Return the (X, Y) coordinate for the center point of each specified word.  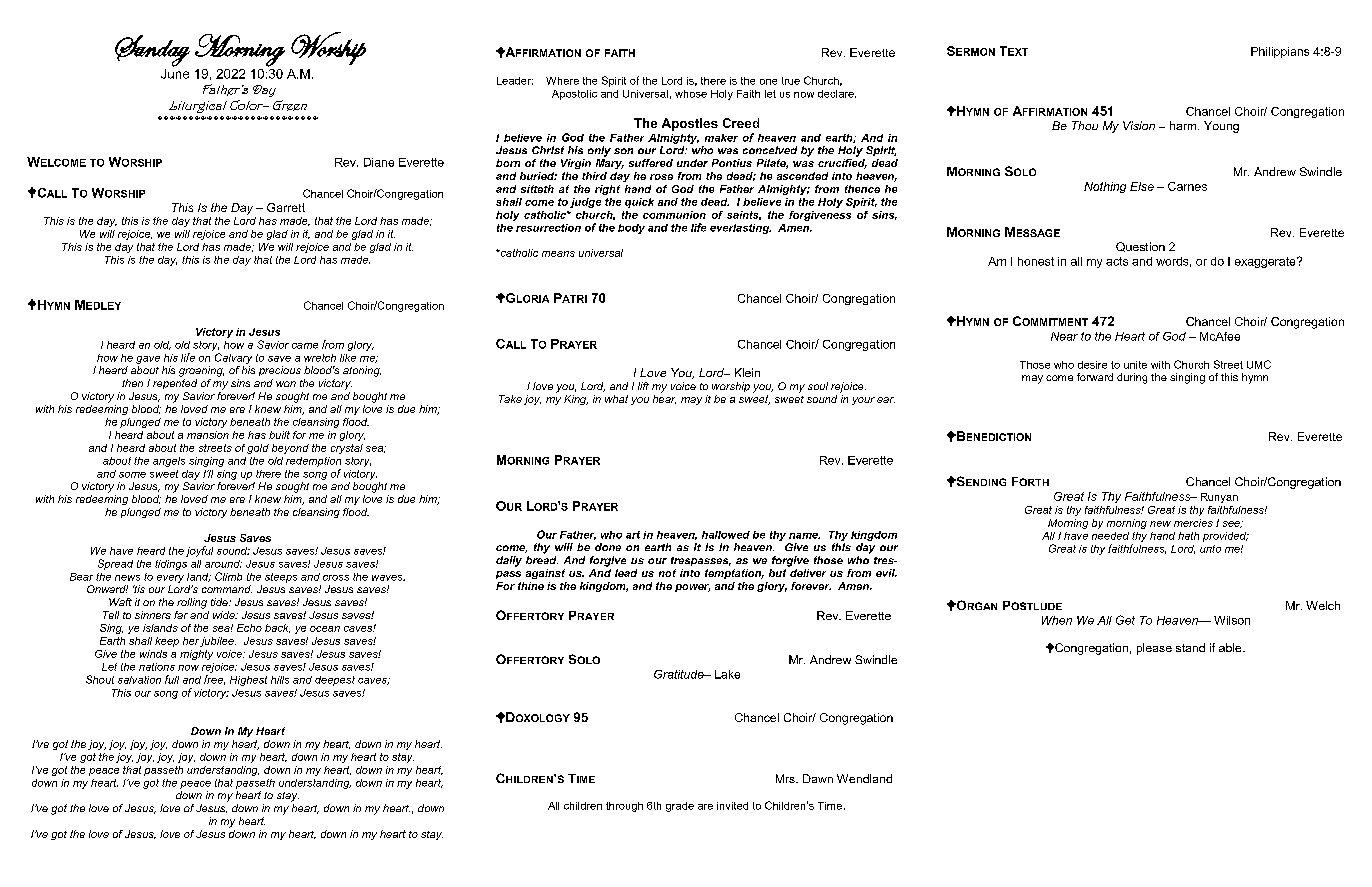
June (175, 72)
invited (732, 806)
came (305, 346)
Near (1064, 336)
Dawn (818, 778)
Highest (248, 681)
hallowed (726, 535)
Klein (747, 372)
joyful (199, 551)
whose (691, 94)
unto (1210, 549)
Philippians (1280, 52)
